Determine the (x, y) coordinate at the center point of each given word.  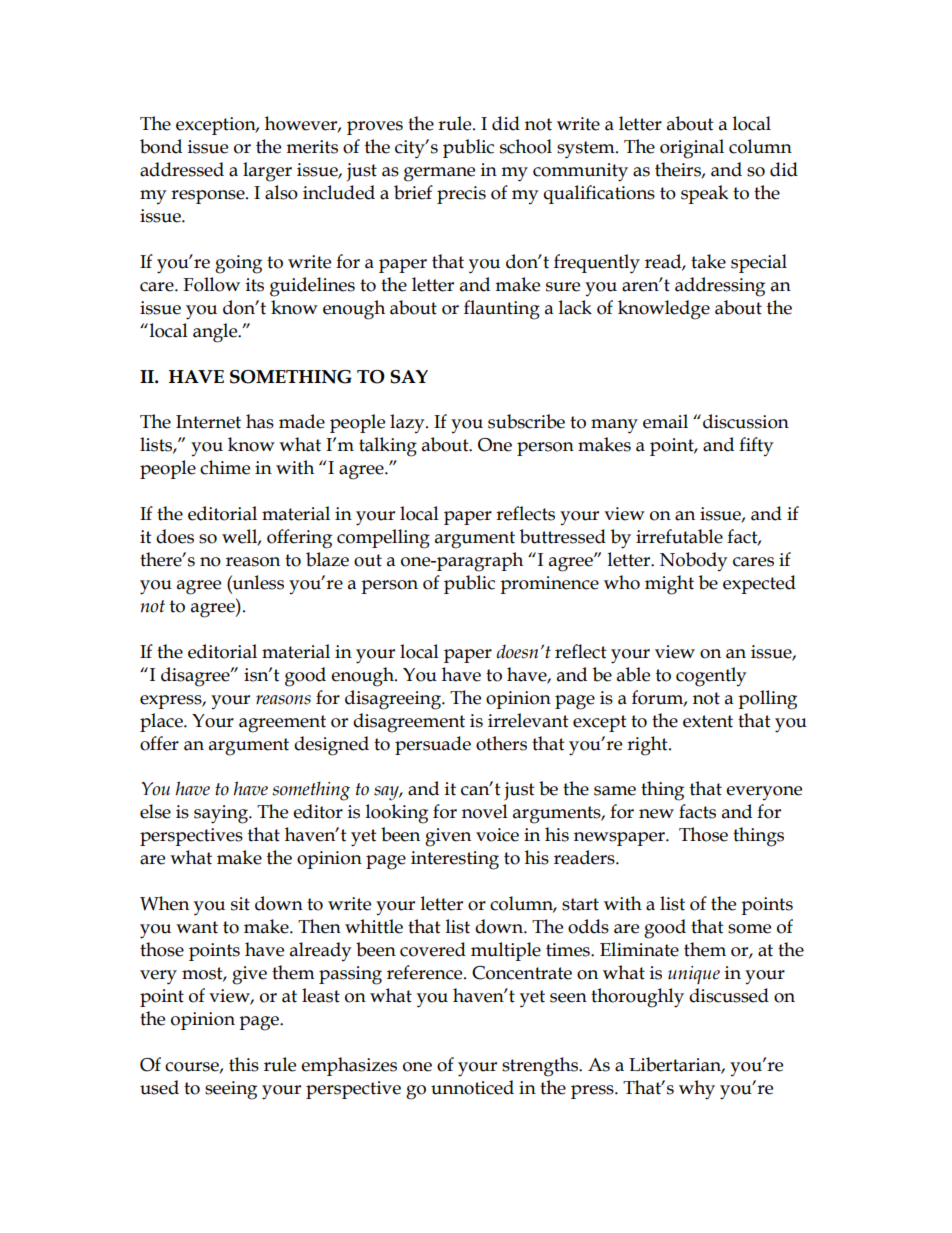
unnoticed (472, 1087)
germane (439, 174)
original (692, 149)
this (244, 1064)
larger (267, 172)
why (697, 1090)
